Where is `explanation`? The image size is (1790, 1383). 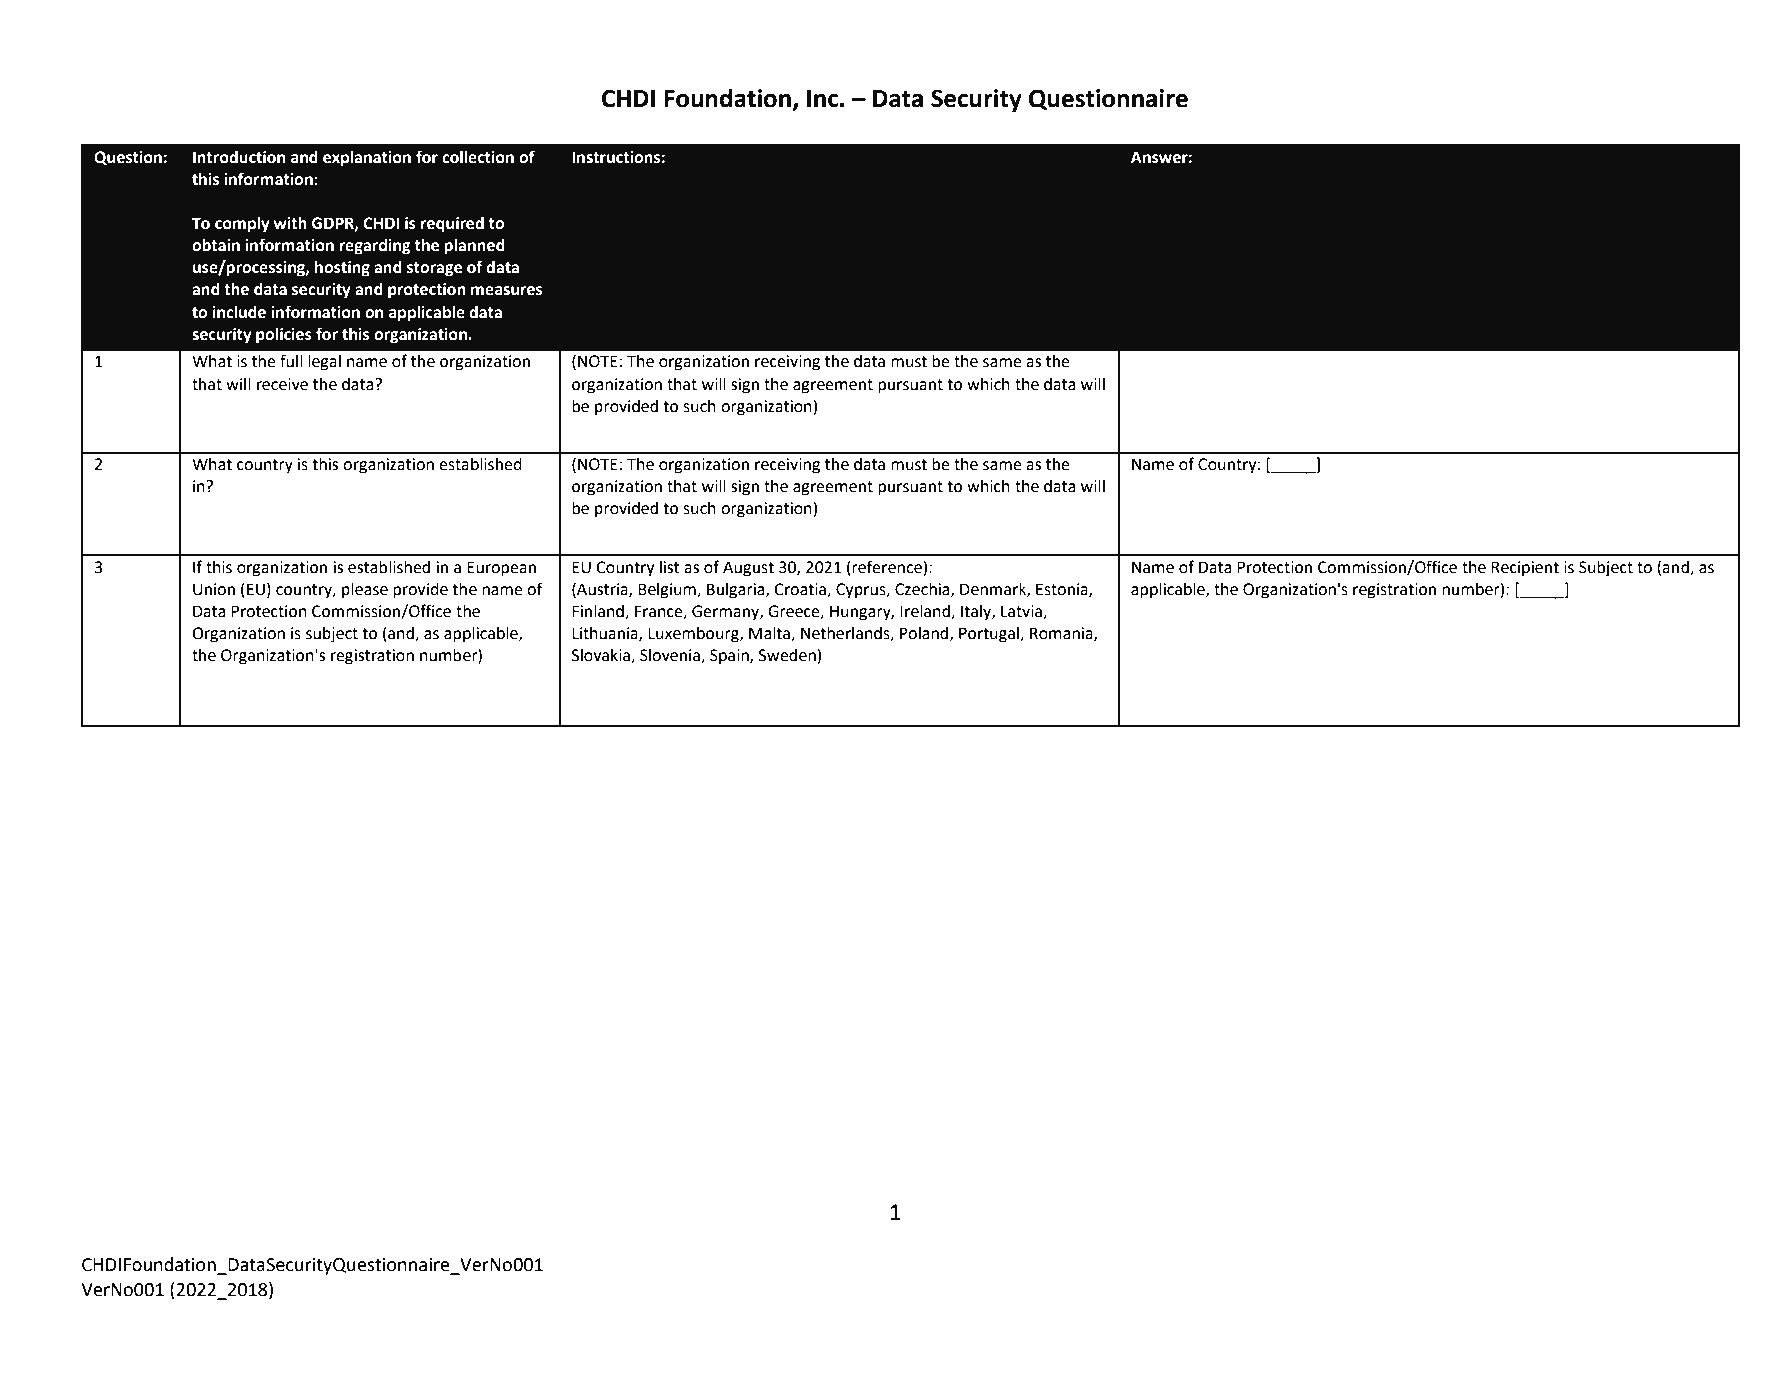
explanation is located at coordinates (367, 159).
